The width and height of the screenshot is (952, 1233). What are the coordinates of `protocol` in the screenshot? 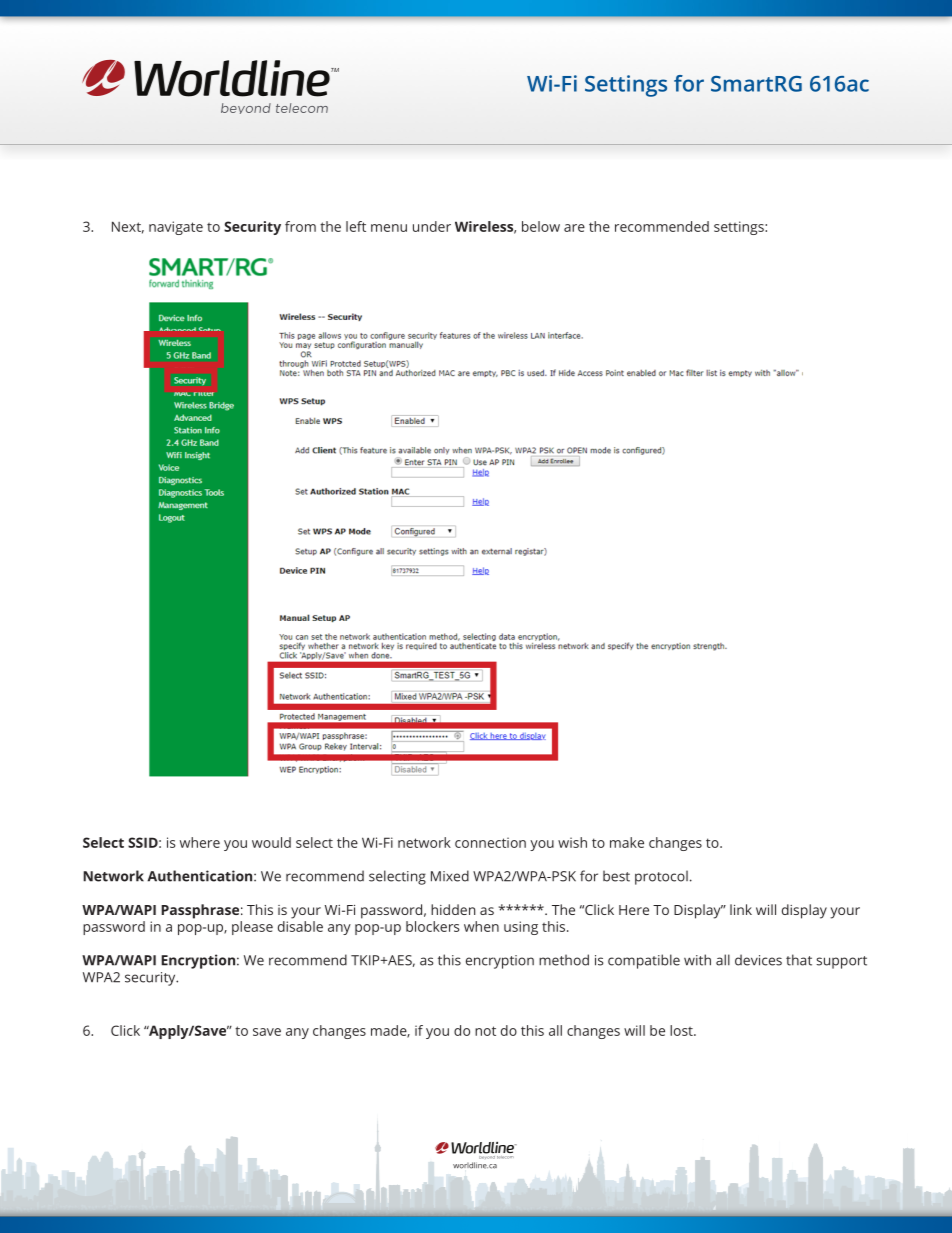 It's located at (661, 877).
